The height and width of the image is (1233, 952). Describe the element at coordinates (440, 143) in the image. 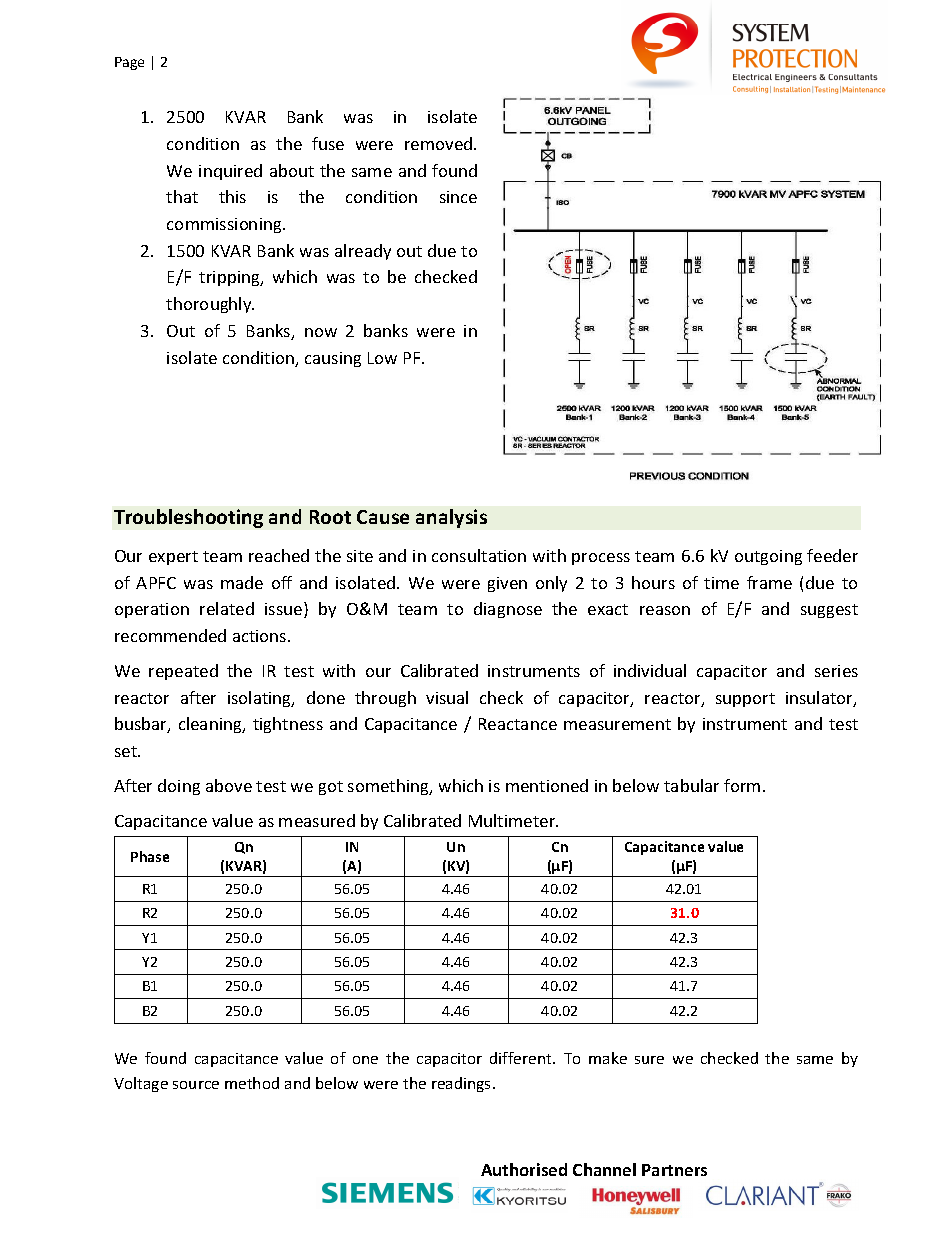

I see `removed` at that location.
